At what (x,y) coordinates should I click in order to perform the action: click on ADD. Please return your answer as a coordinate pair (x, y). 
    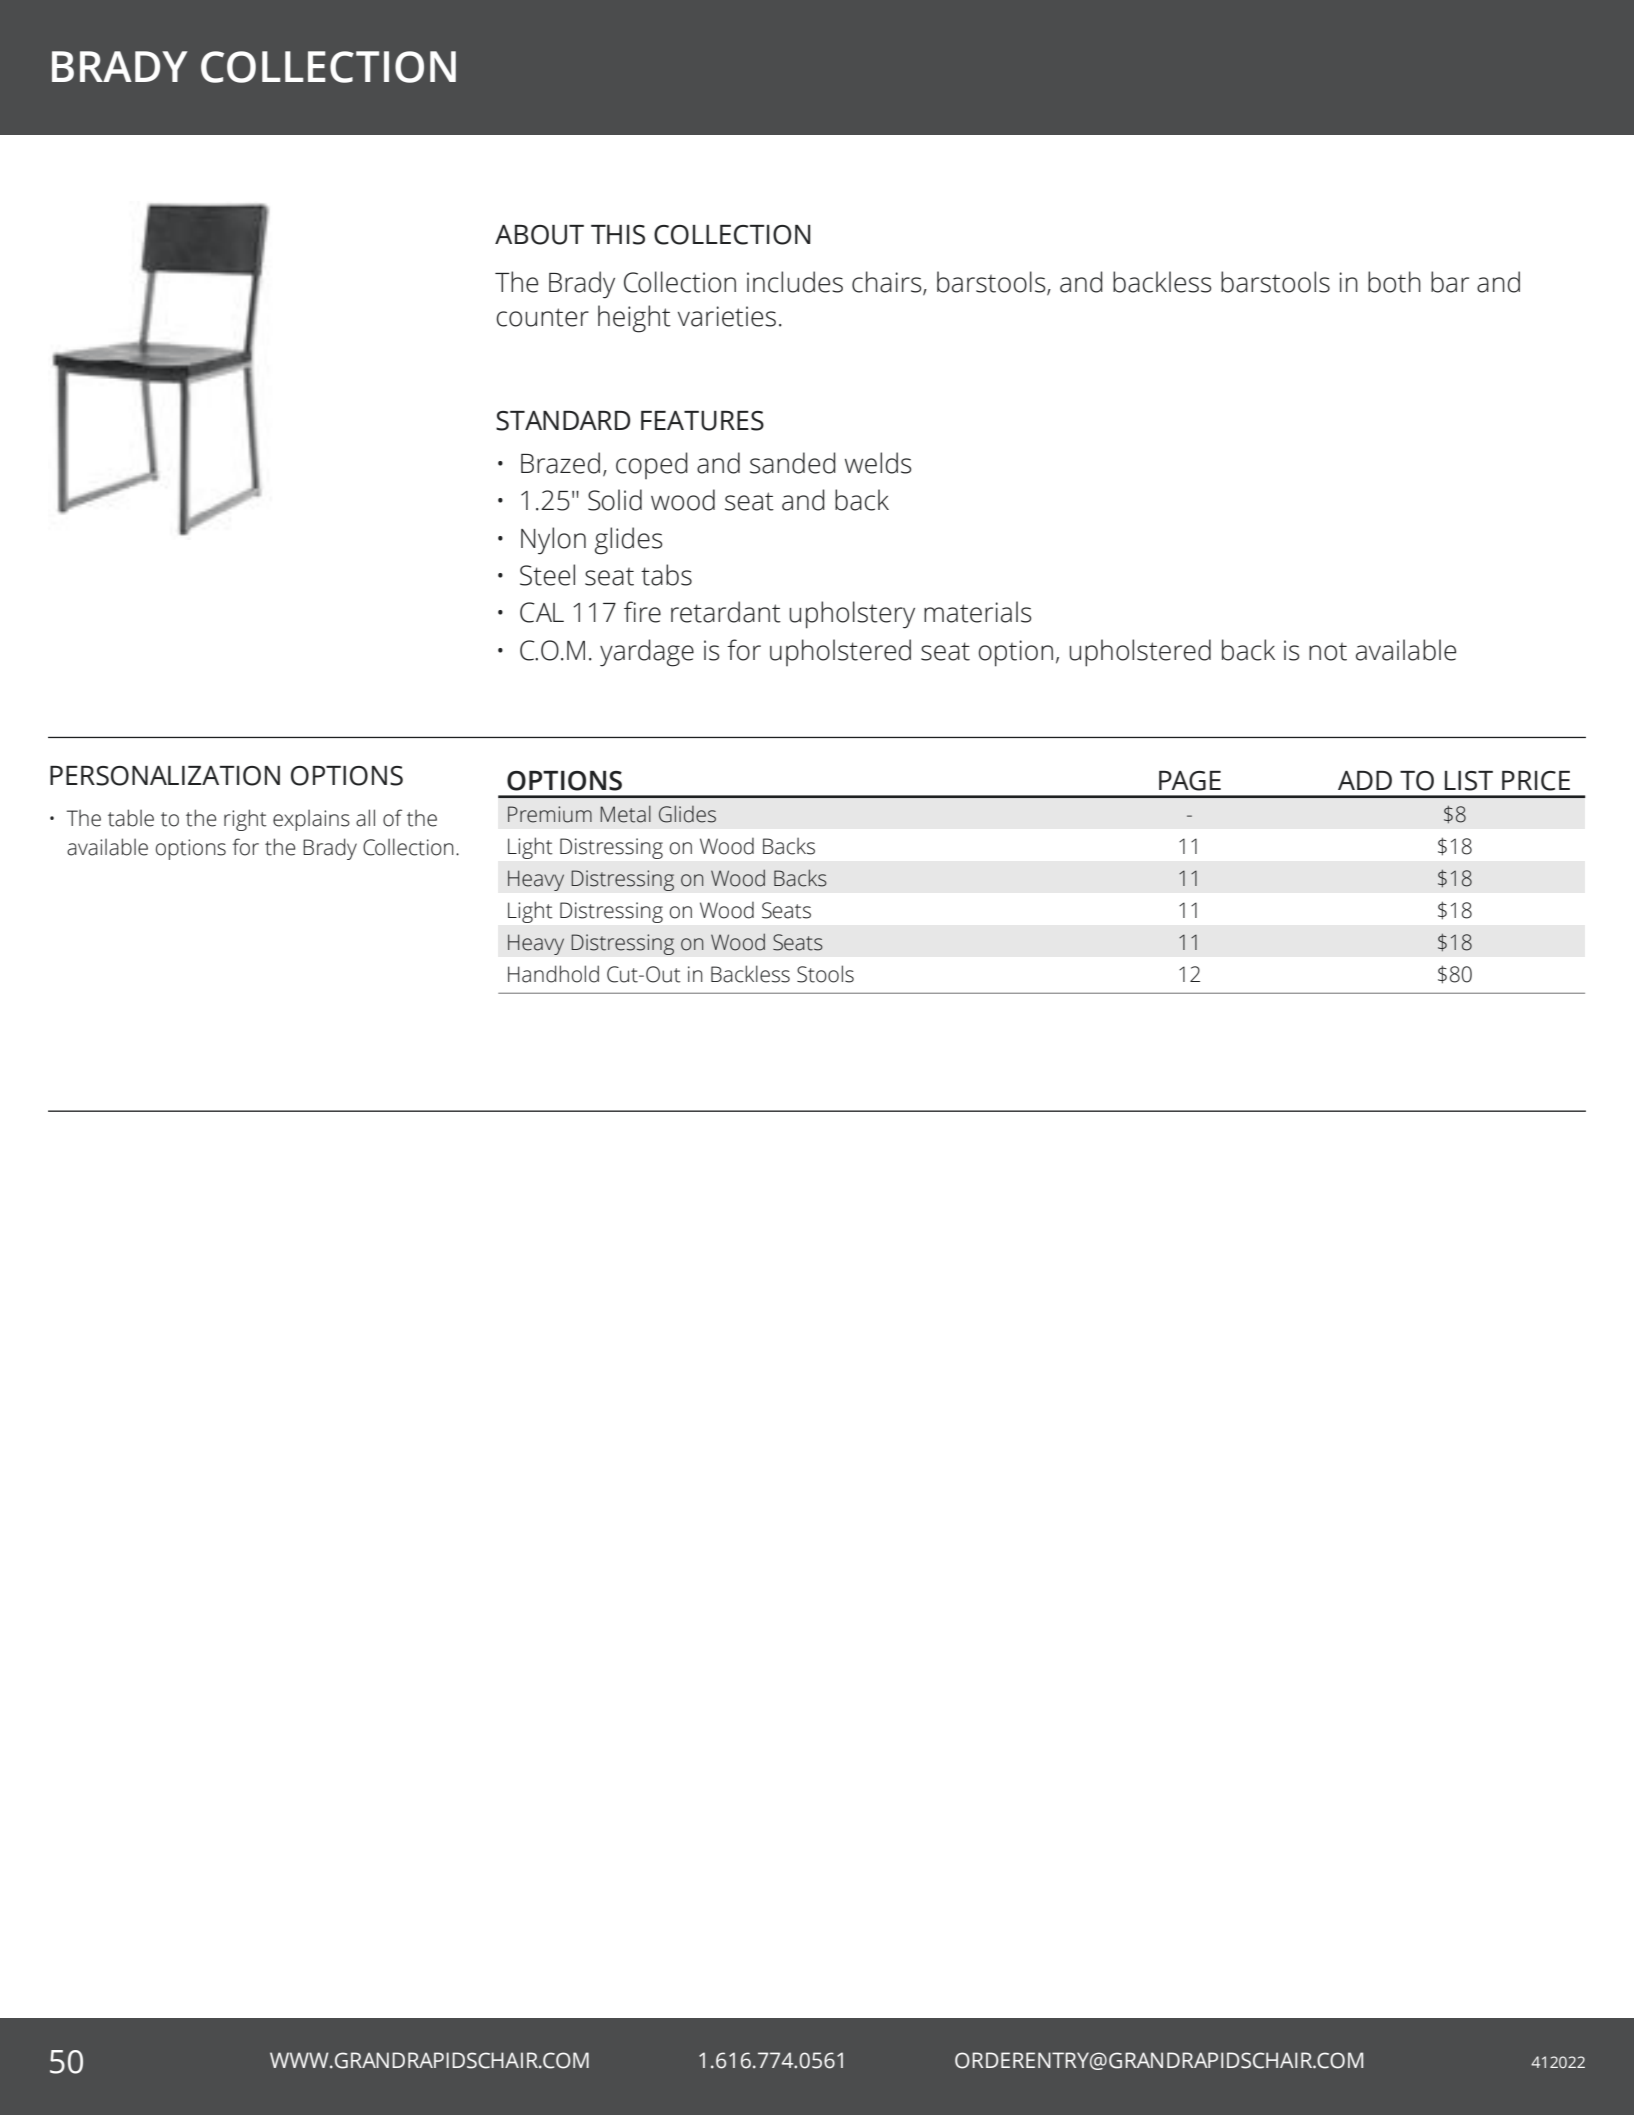
    Looking at the image, I should click on (1365, 780).
